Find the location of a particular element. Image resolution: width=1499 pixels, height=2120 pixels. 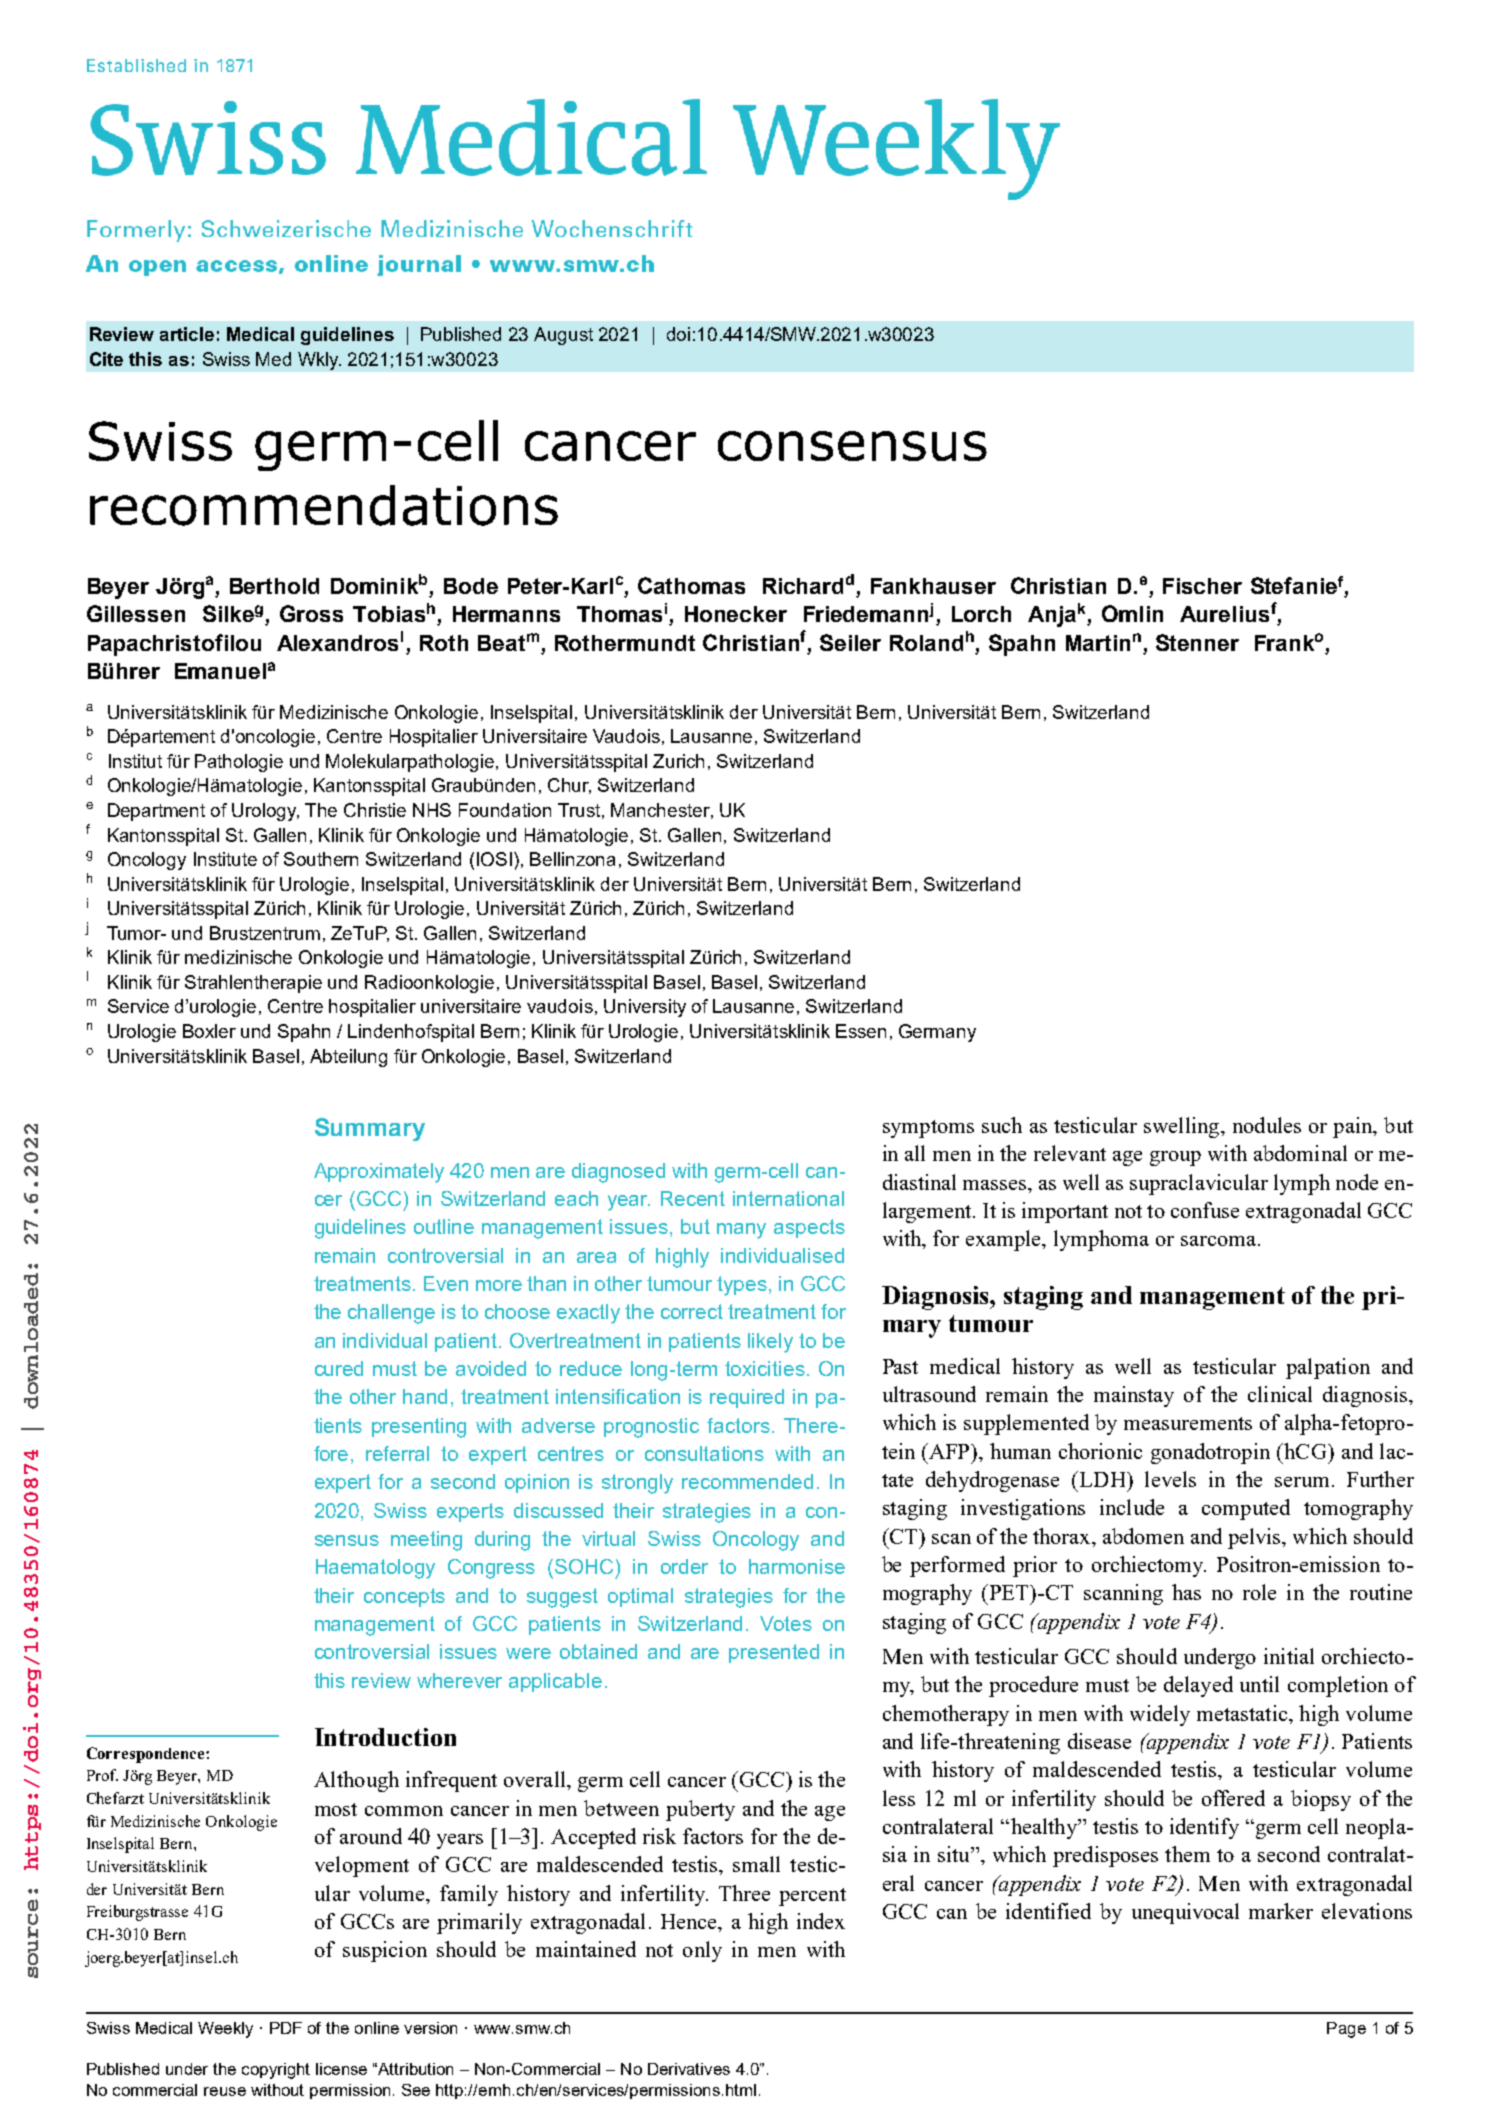

Fischer is located at coordinates (1202, 586).
